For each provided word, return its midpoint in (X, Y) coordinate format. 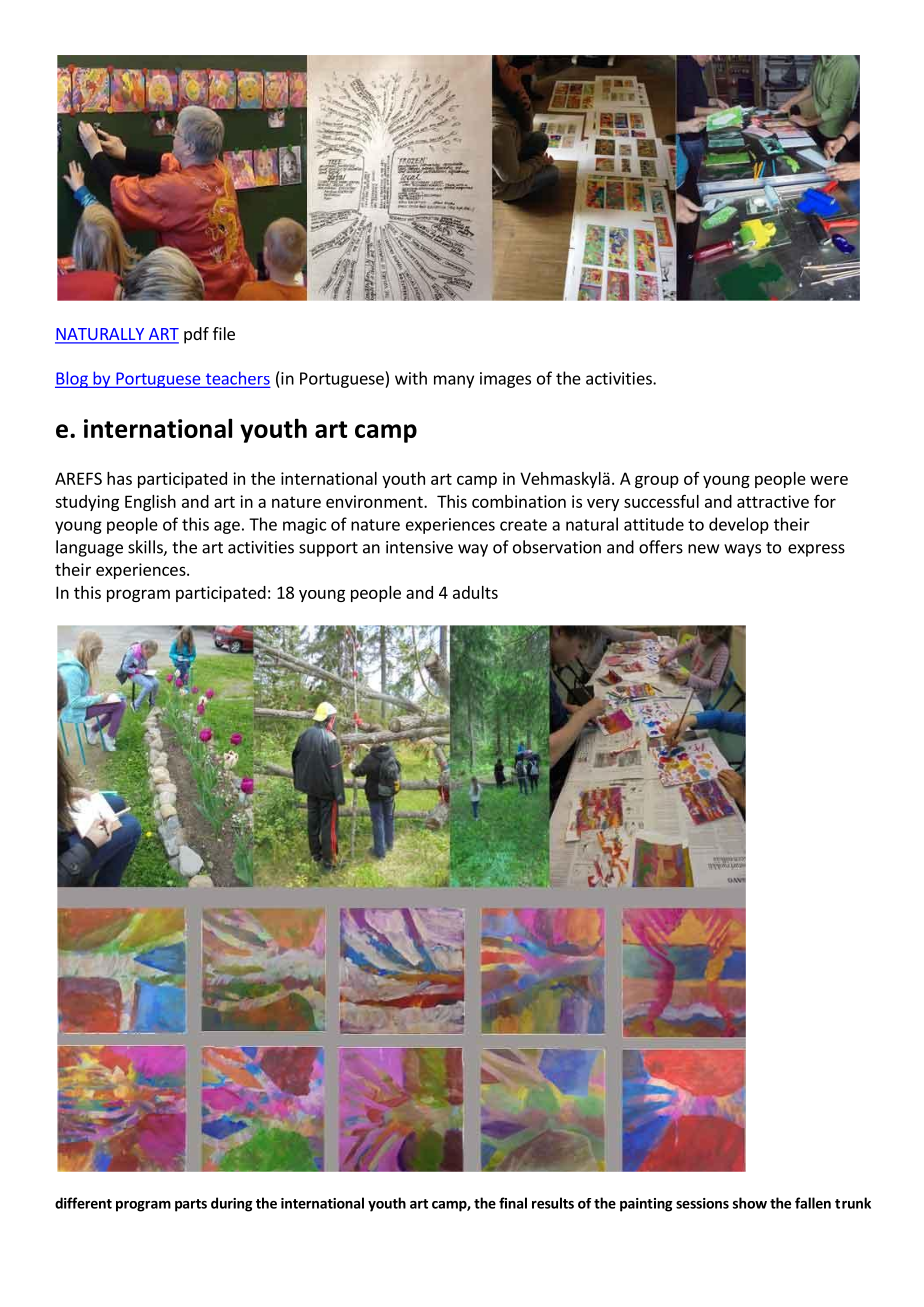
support (328, 549)
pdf (196, 335)
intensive (419, 547)
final (513, 1203)
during (232, 1204)
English (150, 503)
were (829, 480)
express (816, 550)
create (523, 525)
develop (739, 525)
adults (475, 592)
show (750, 1203)
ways (742, 550)
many (454, 381)
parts (191, 1205)
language (89, 548)
